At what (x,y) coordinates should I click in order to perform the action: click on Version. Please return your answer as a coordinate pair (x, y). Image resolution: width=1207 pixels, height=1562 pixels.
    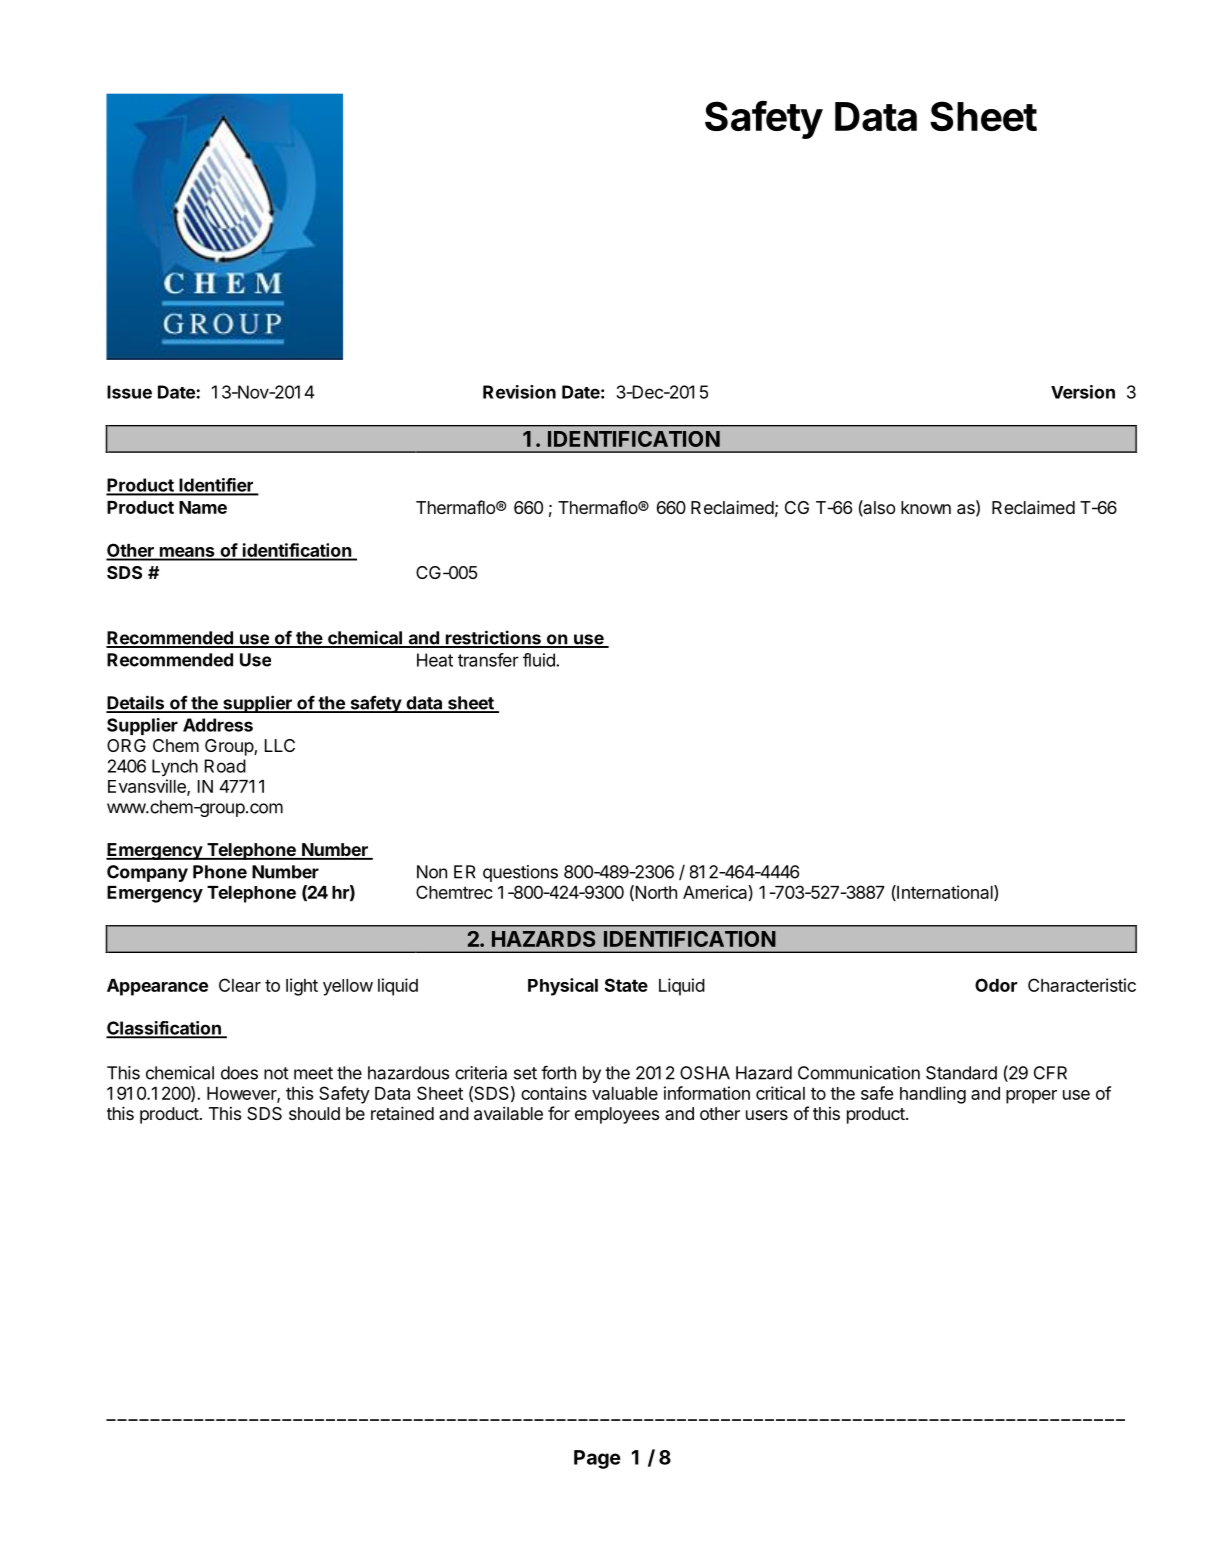
    Looking at the image, I should click on (1083, 392).
